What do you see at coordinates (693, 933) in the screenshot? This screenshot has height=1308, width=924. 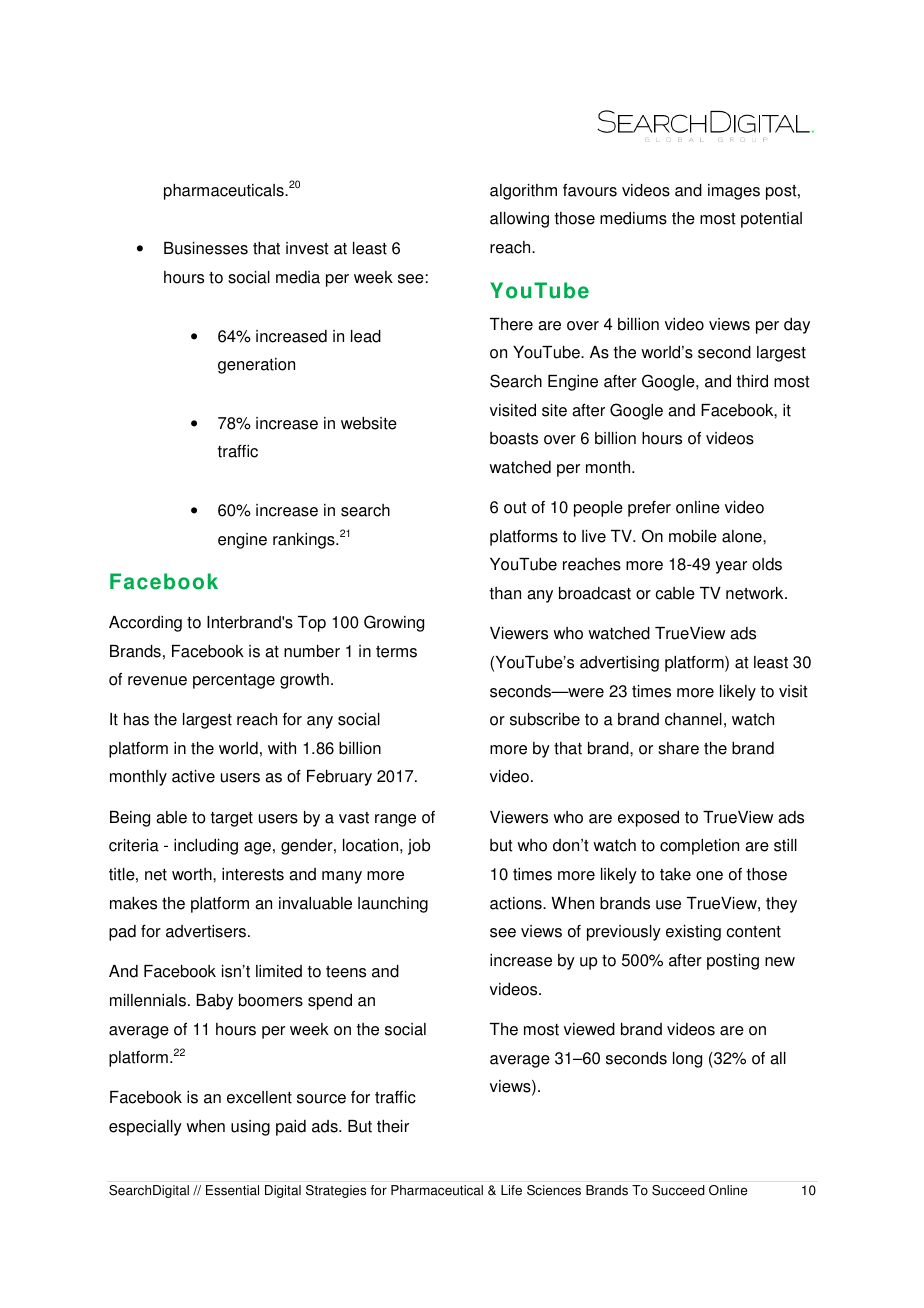 I see `existing` at bounding box center [693, 933].
